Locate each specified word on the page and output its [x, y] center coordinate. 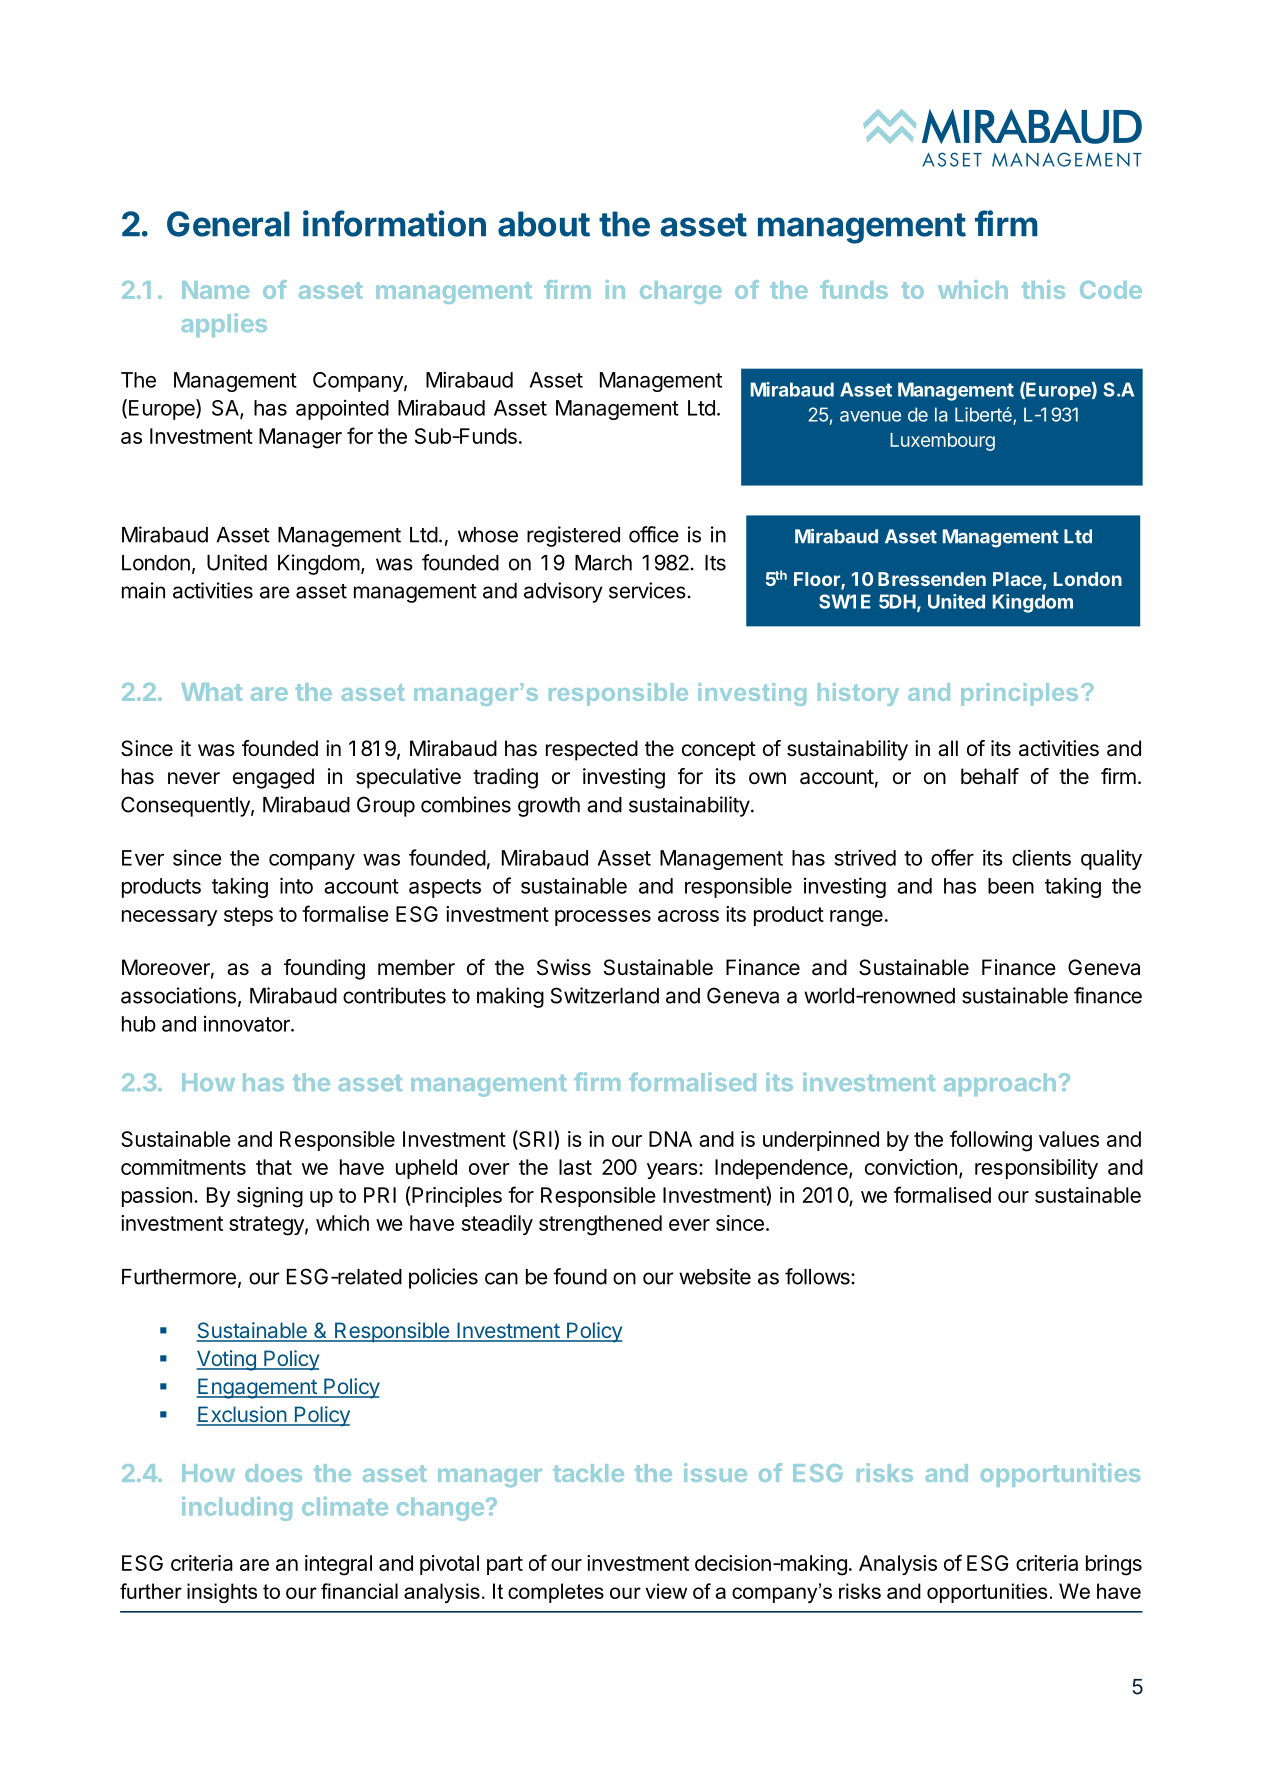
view [666, 1591]
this [1043, 289]
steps [248, 916]
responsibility [1036, 1169]
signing [270, 1197]
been [1011, 886]
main [143, 590]
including [237, 1509]
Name [215, 290]
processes [603, 918]
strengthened [600, 1225]
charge [681, 292]
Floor [818, 580]
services [647, 590]
